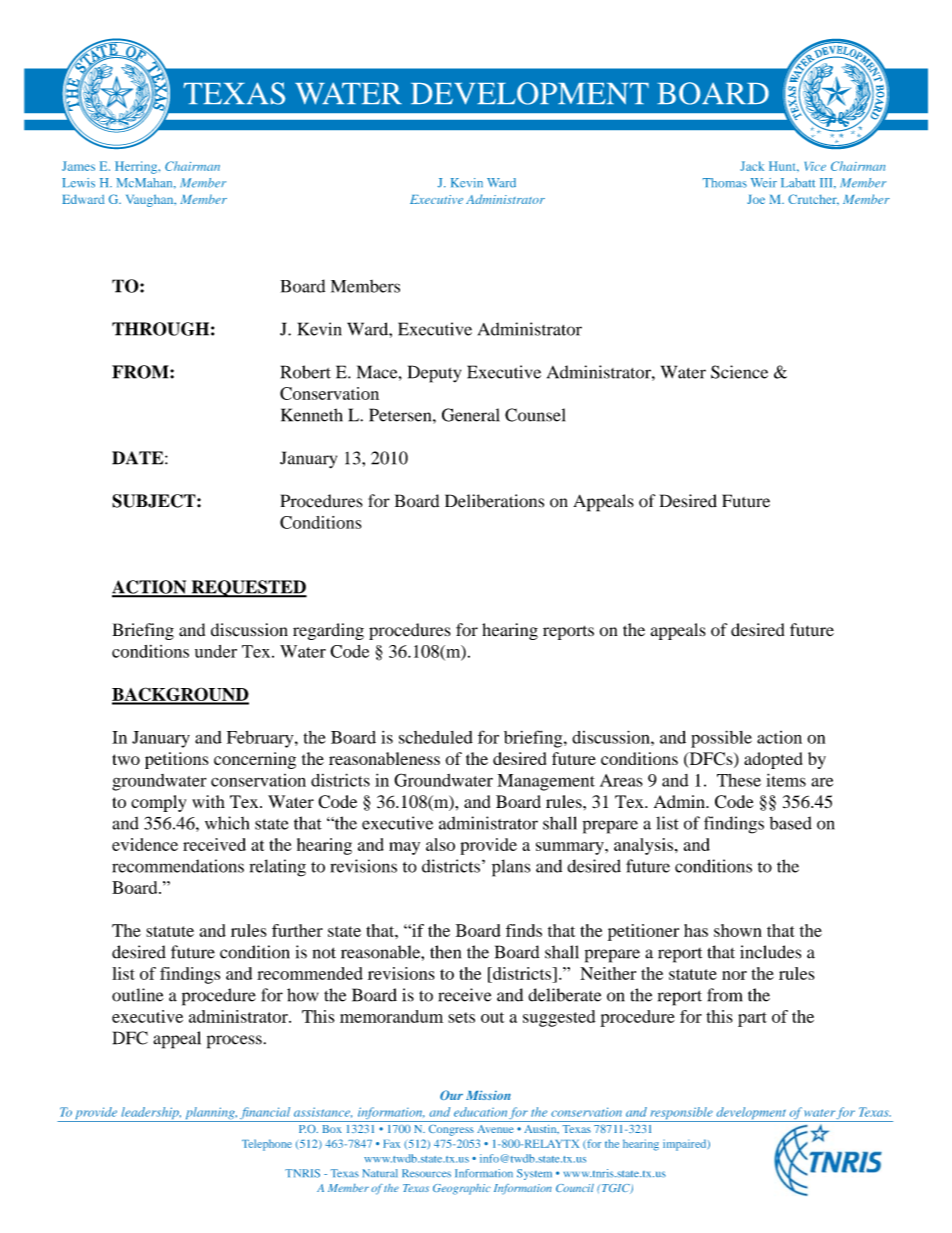 Image resolution: width=952 pixels, height=1233 pixels. Describe the element at coordinates (434, 374) in the document. I see `Deputy` at that location.
